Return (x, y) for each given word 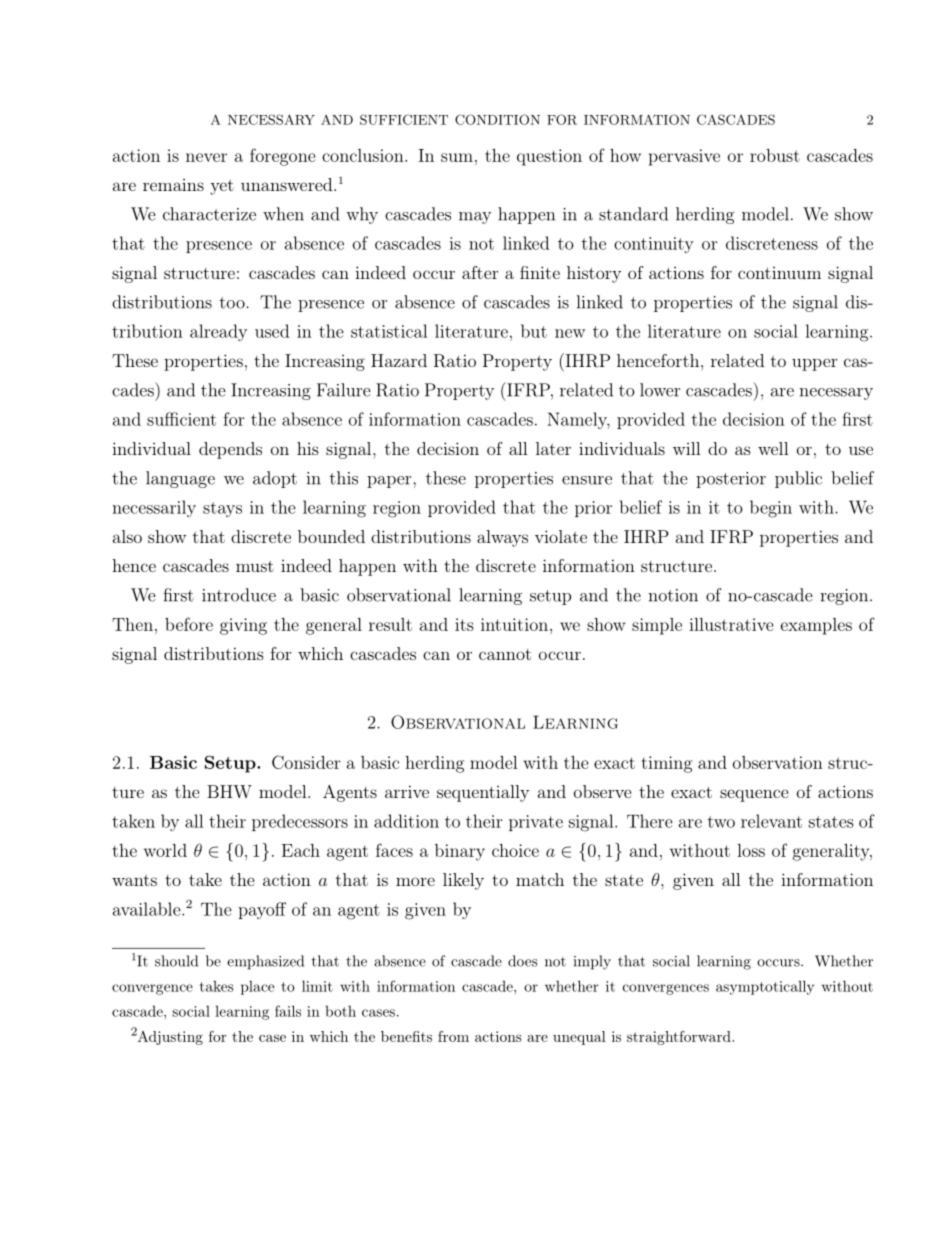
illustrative (731, 624)
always (502, 538)
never (206, 157)
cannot (505, 654)
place (257, 987)
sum (457, 157)
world (165, 850)
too (233, 303)
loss (751, 850)
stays (222, 509)
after (480, 272)
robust (775, 155)
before (189, 624)
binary (460, 852)
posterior (731, 480)
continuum (779, 273)
